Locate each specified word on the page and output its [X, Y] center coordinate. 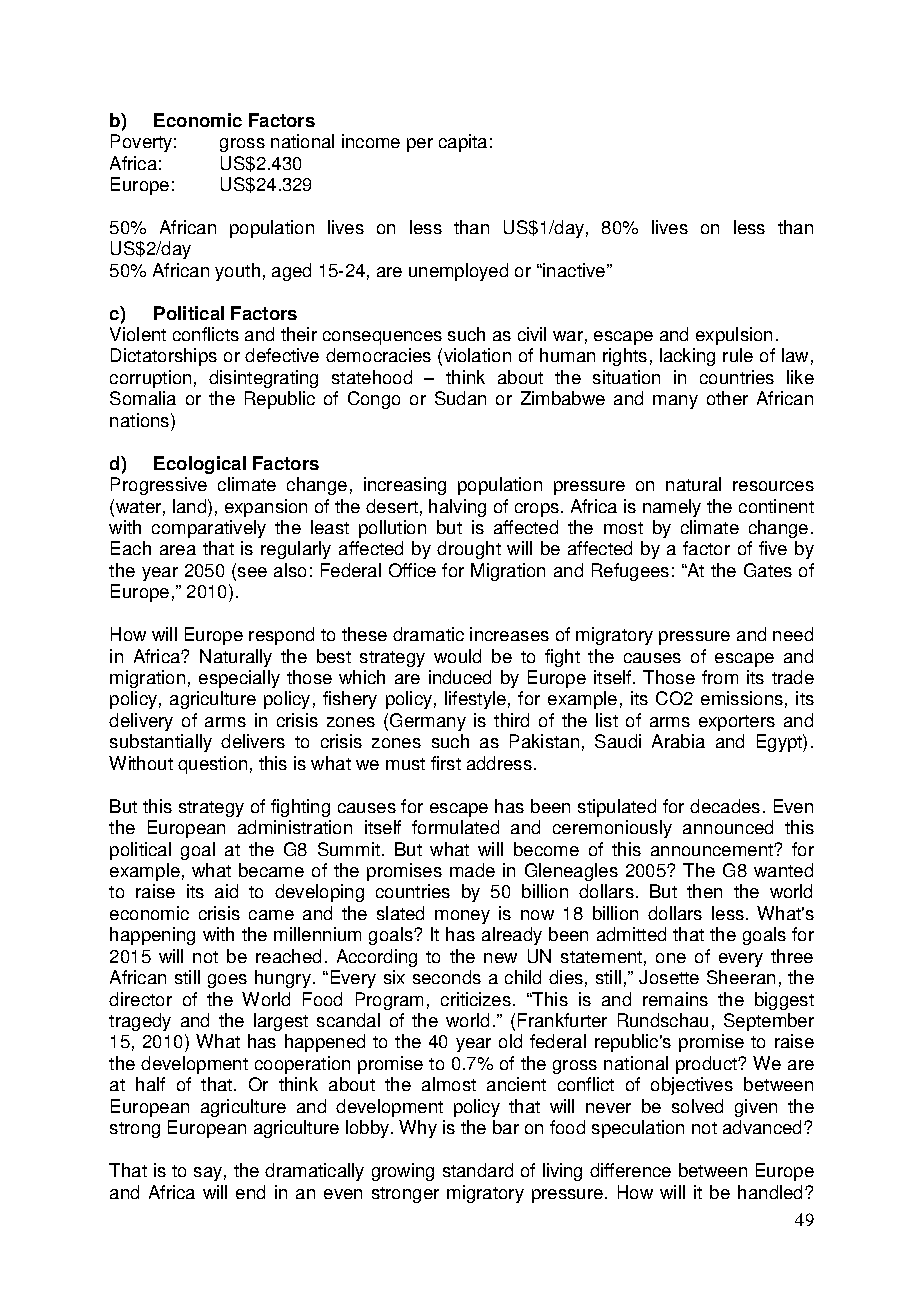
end [250, 1192]
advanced [764, 1127]
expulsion [734, 336]
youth [237, 272]
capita [463, 143]
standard [478, 1170]
